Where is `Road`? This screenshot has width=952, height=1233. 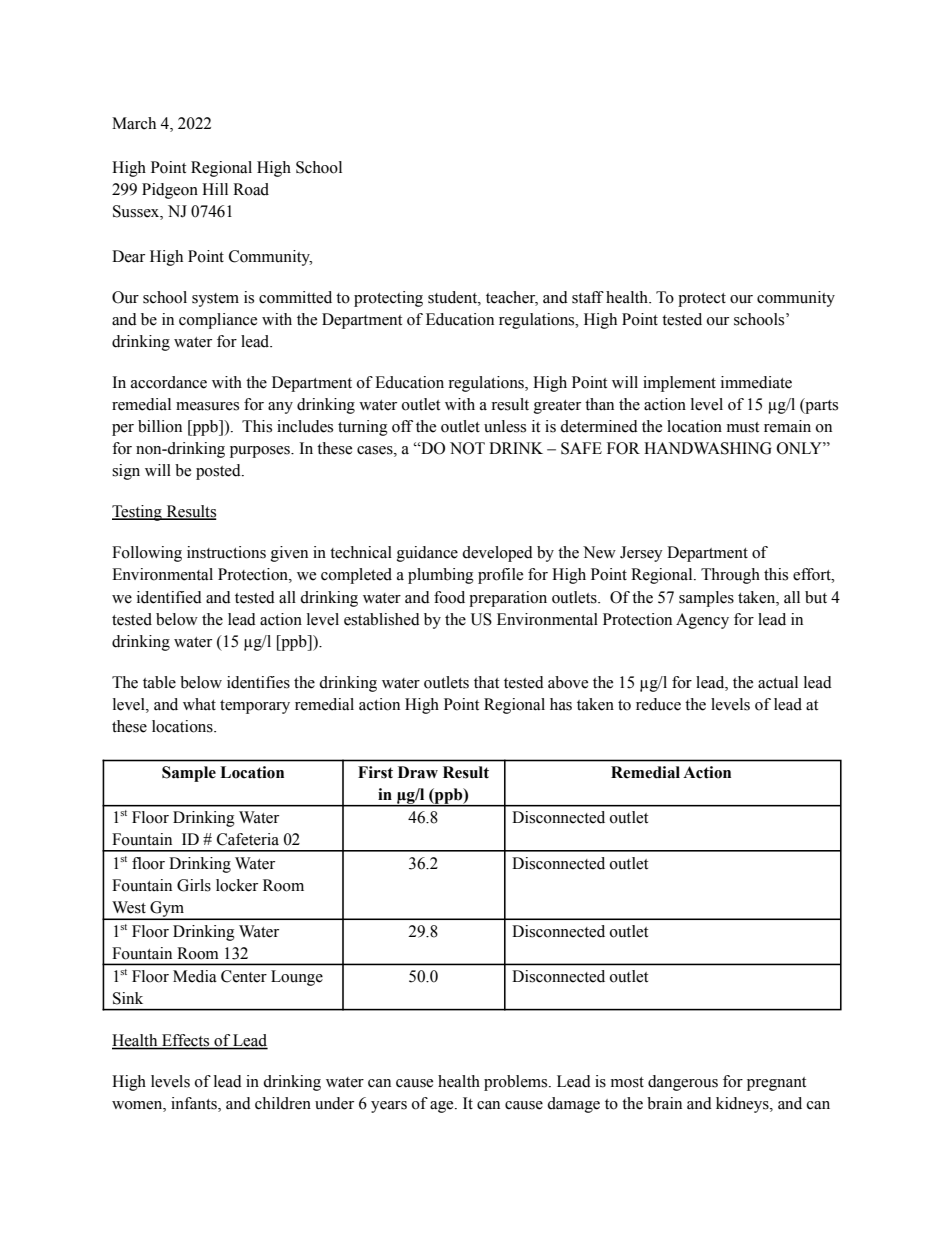
Road is located at coordinates (251, 189).
